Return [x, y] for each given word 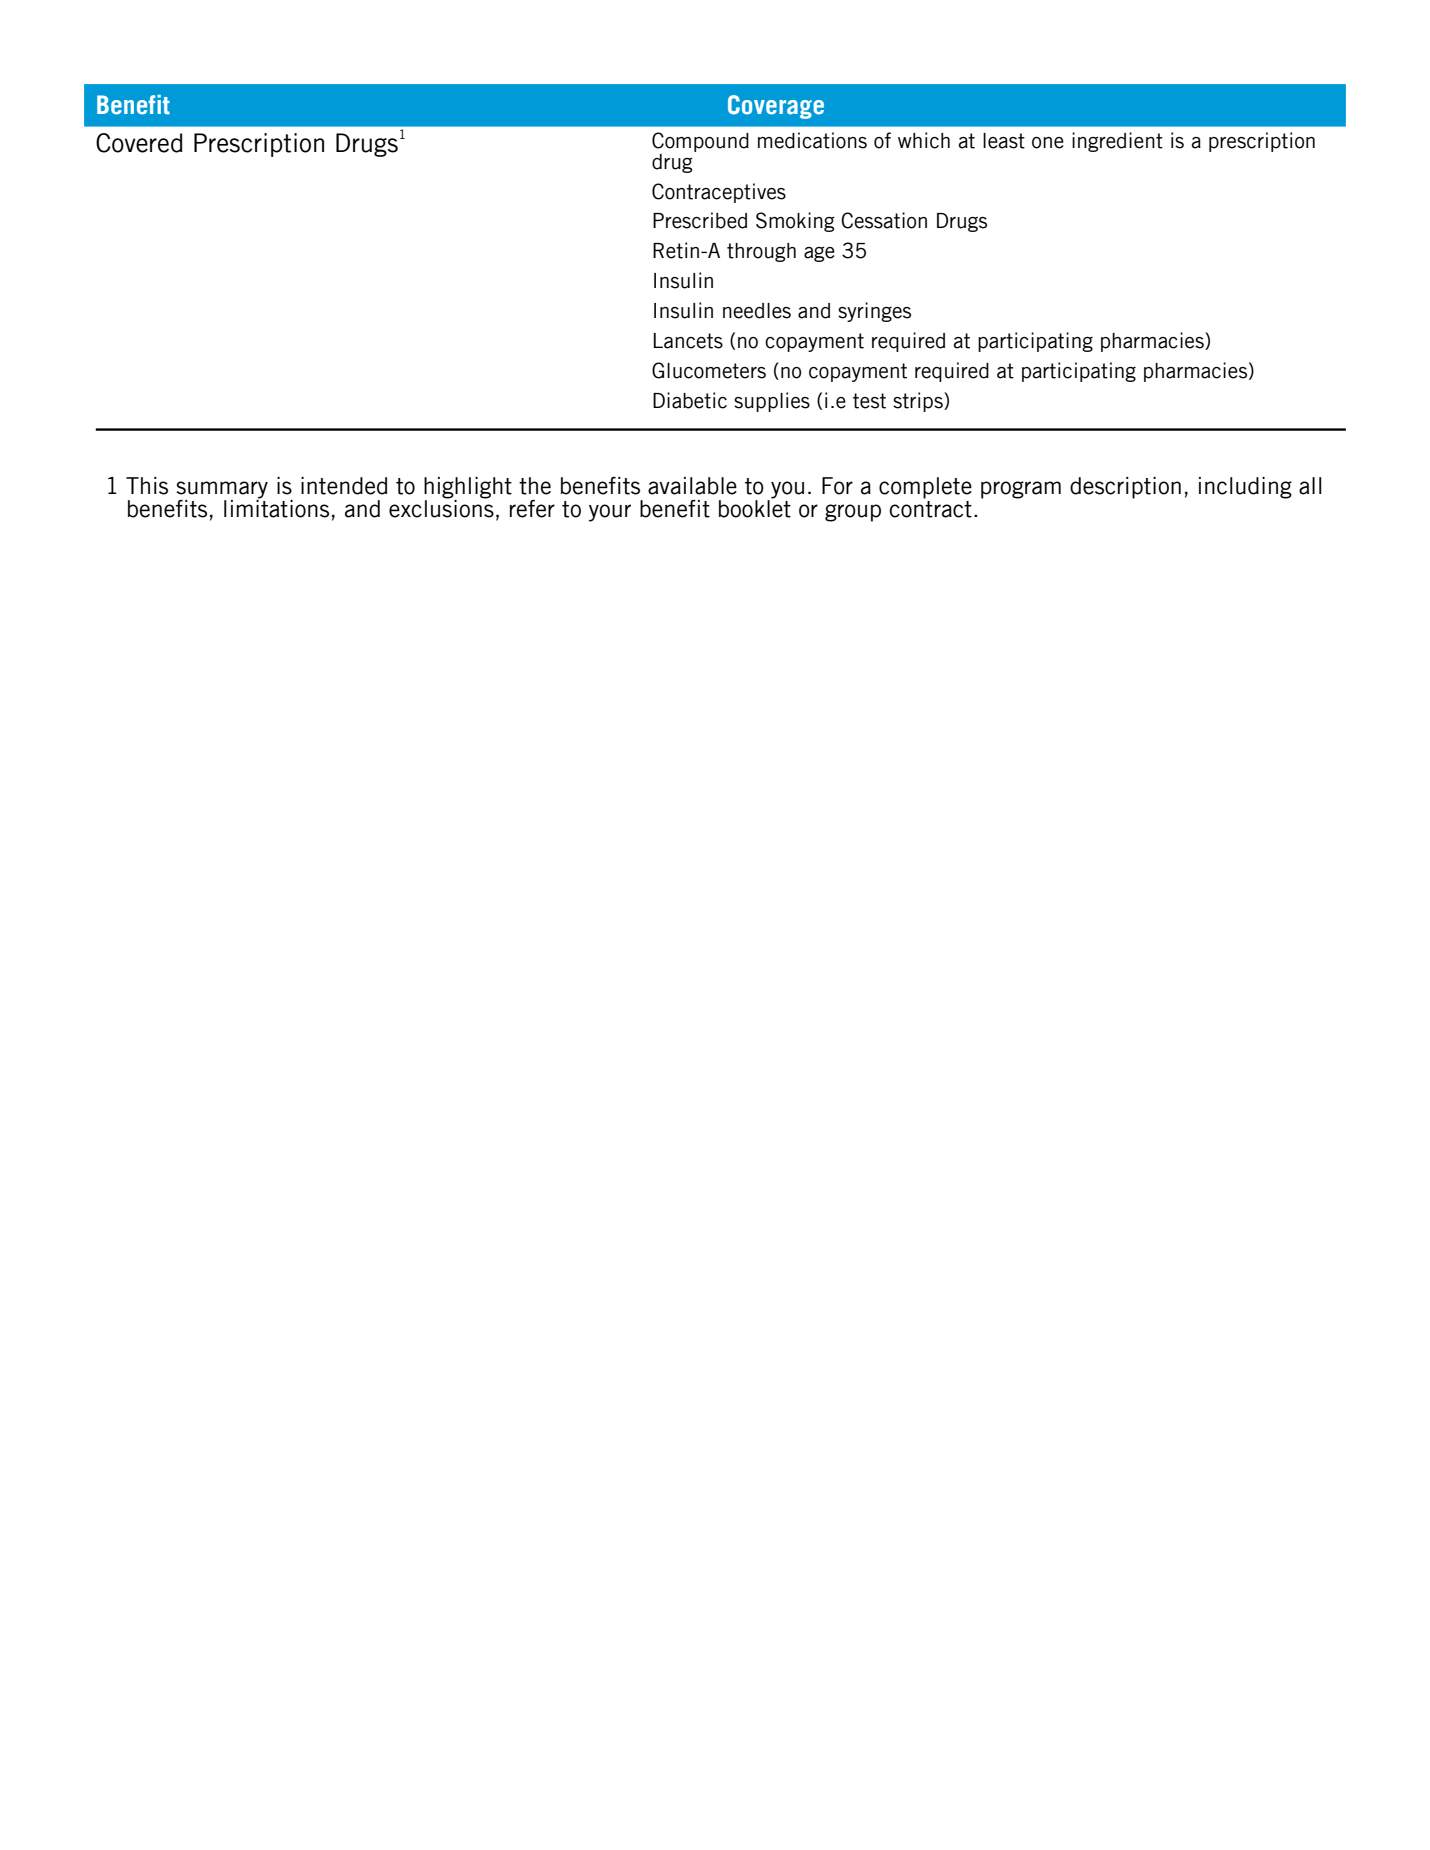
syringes [874, 312]
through [761, 252]
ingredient [1117, 142]
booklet [755, 508]
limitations [276, 508]
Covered [139, 143]
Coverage [776, 107]
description [1125, 488]
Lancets [688, 341]
